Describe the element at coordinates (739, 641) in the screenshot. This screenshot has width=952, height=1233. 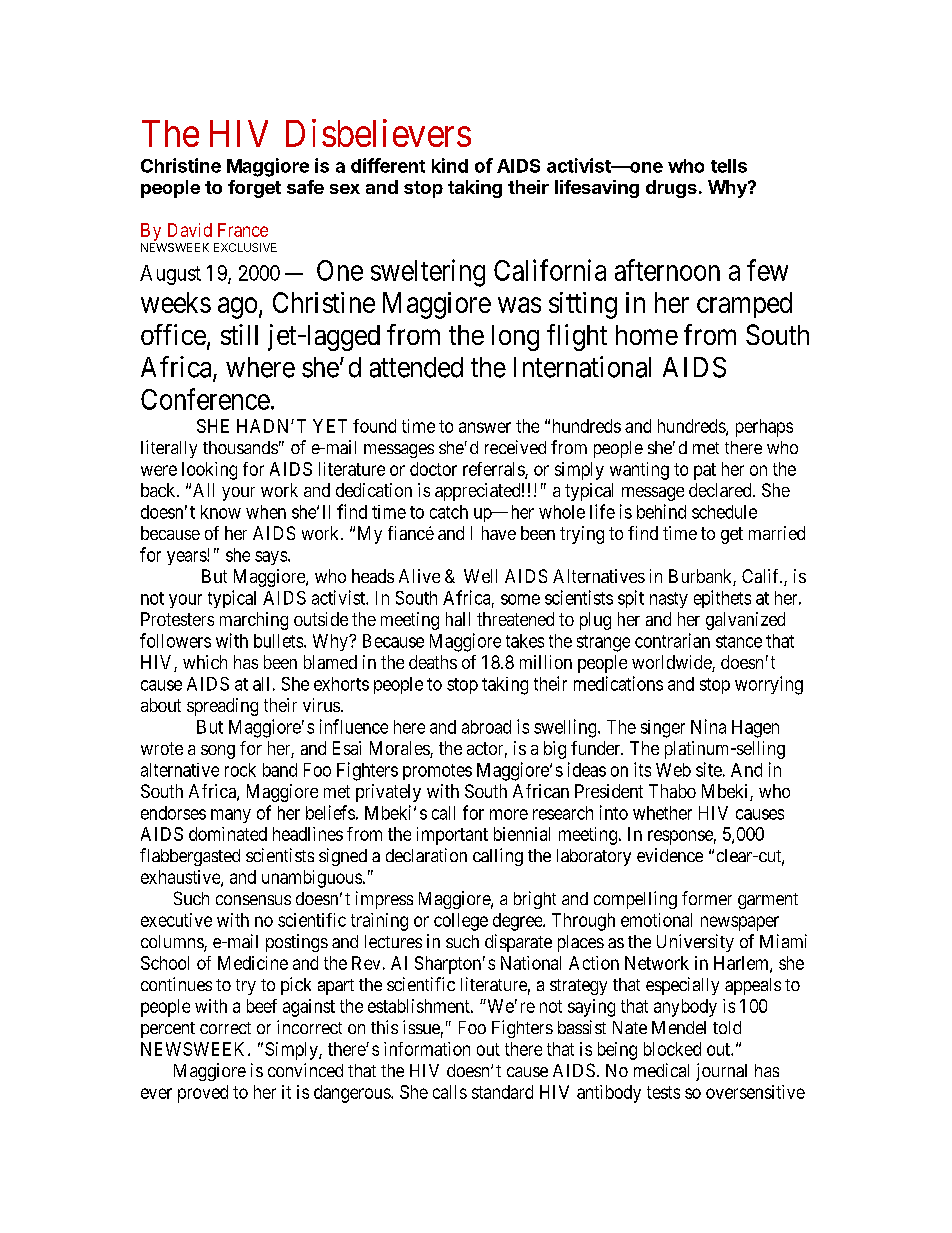
I see `stance` at that location.
